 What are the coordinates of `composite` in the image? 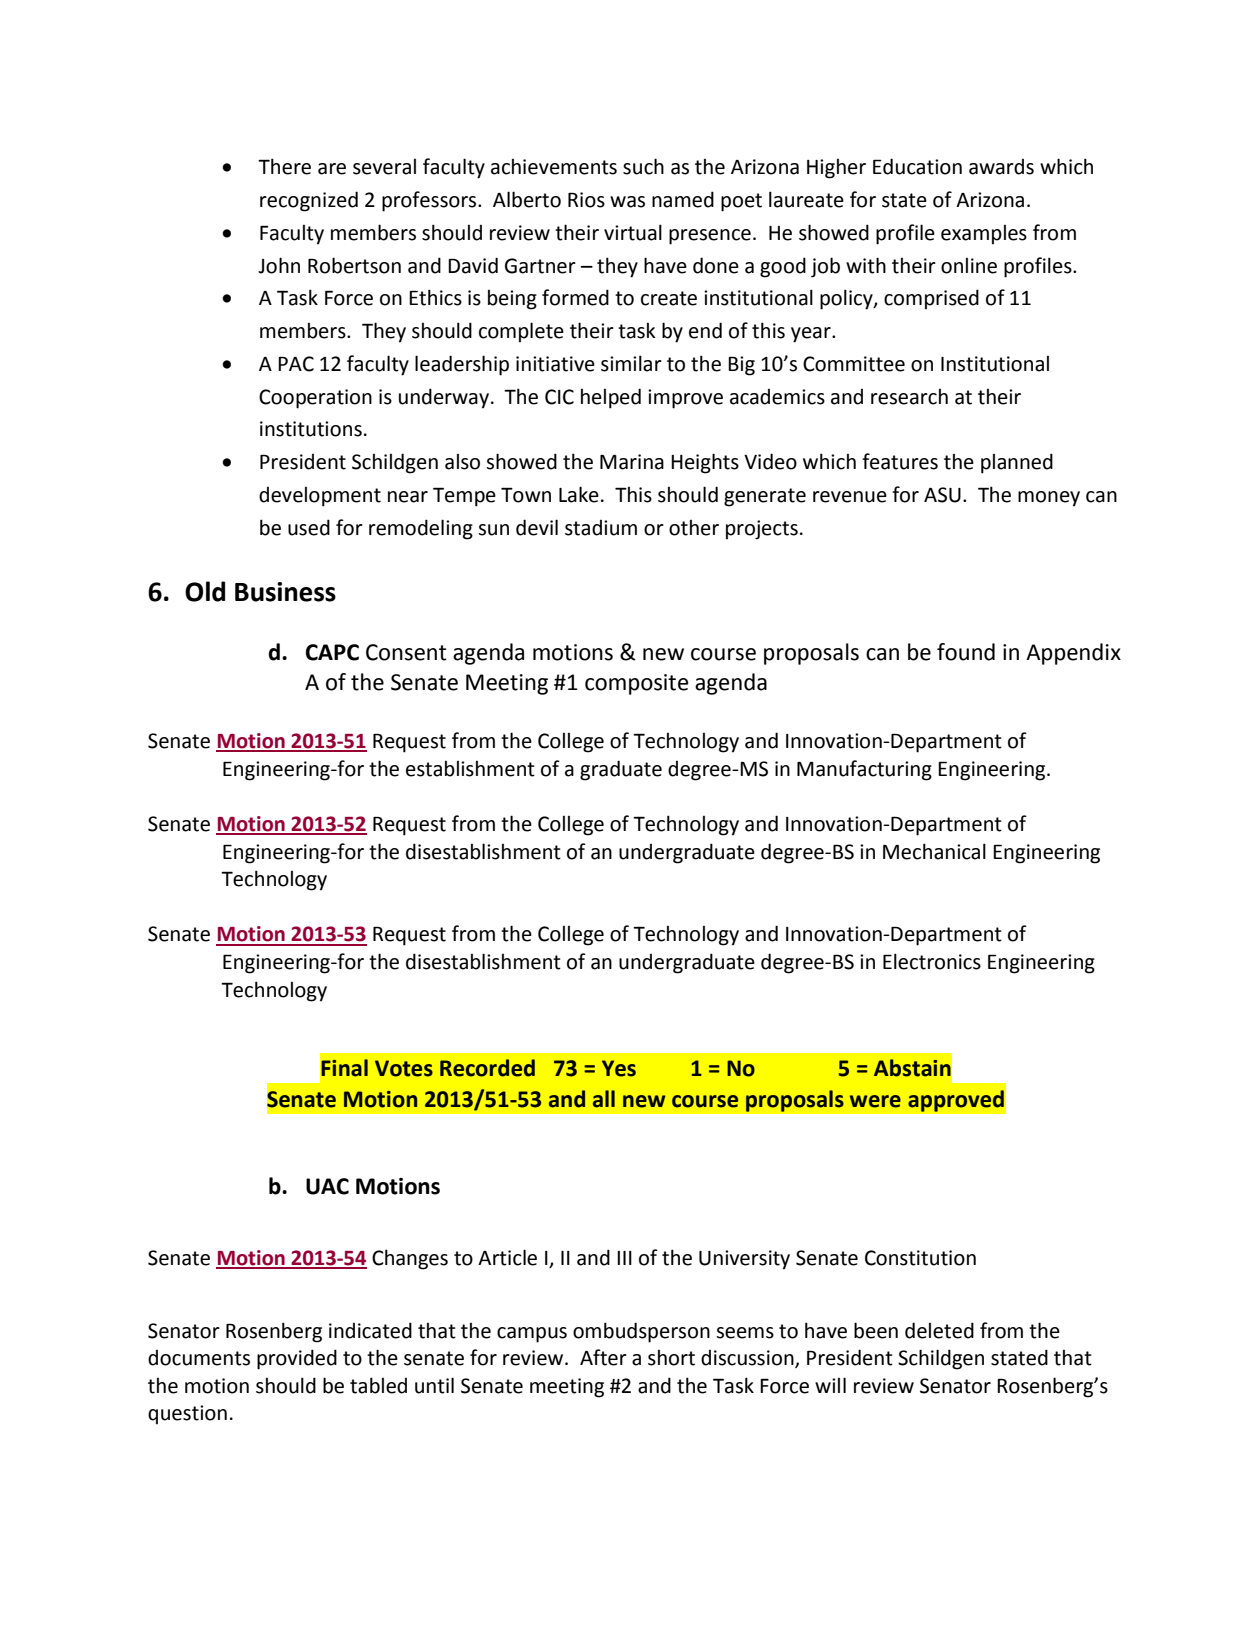 It's located at (637, 684).
